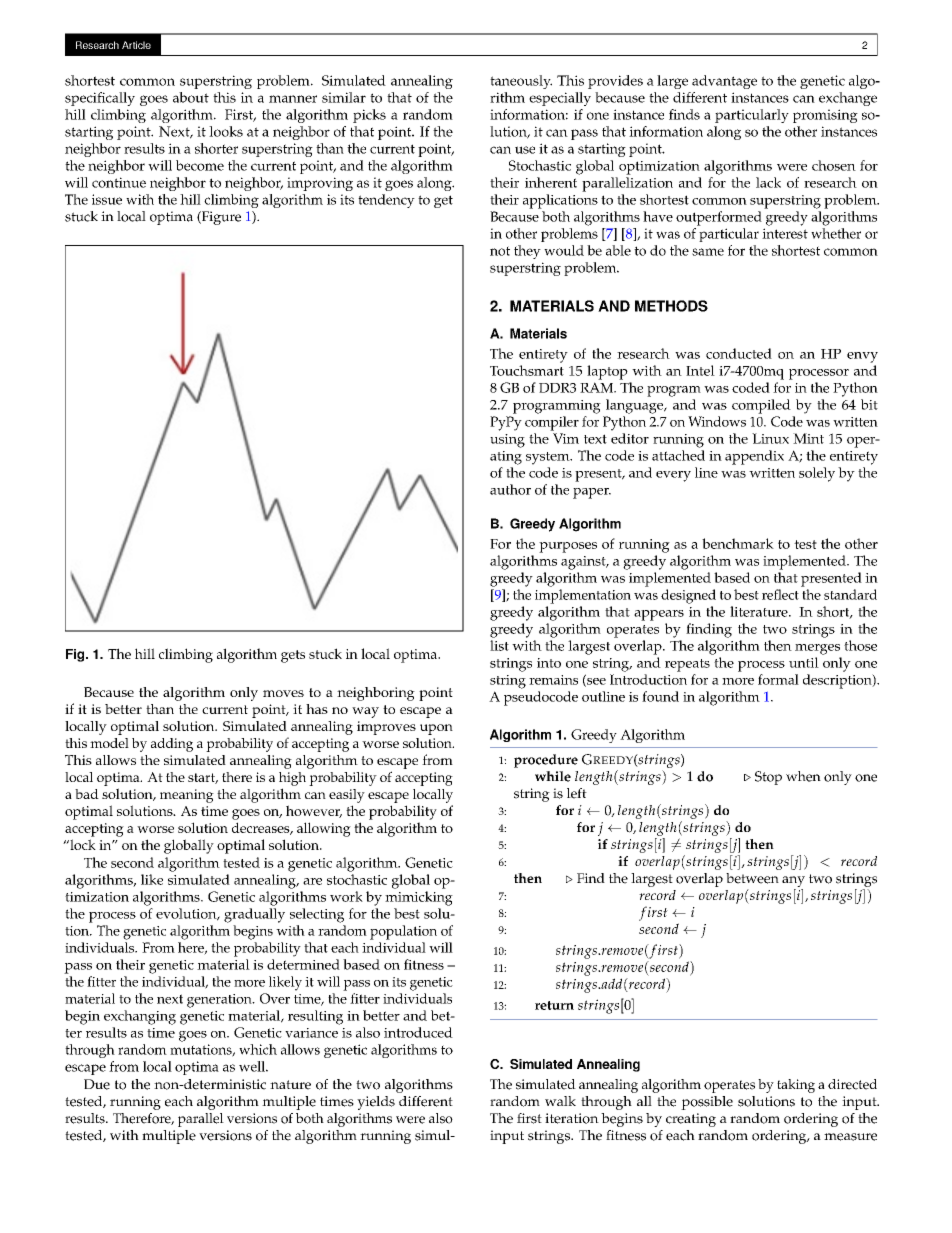 The height and width of the screenshot is (1233, 952). Describe the element at coordinates (796, 1086) in the screenshot. I see `taking` at that location.
